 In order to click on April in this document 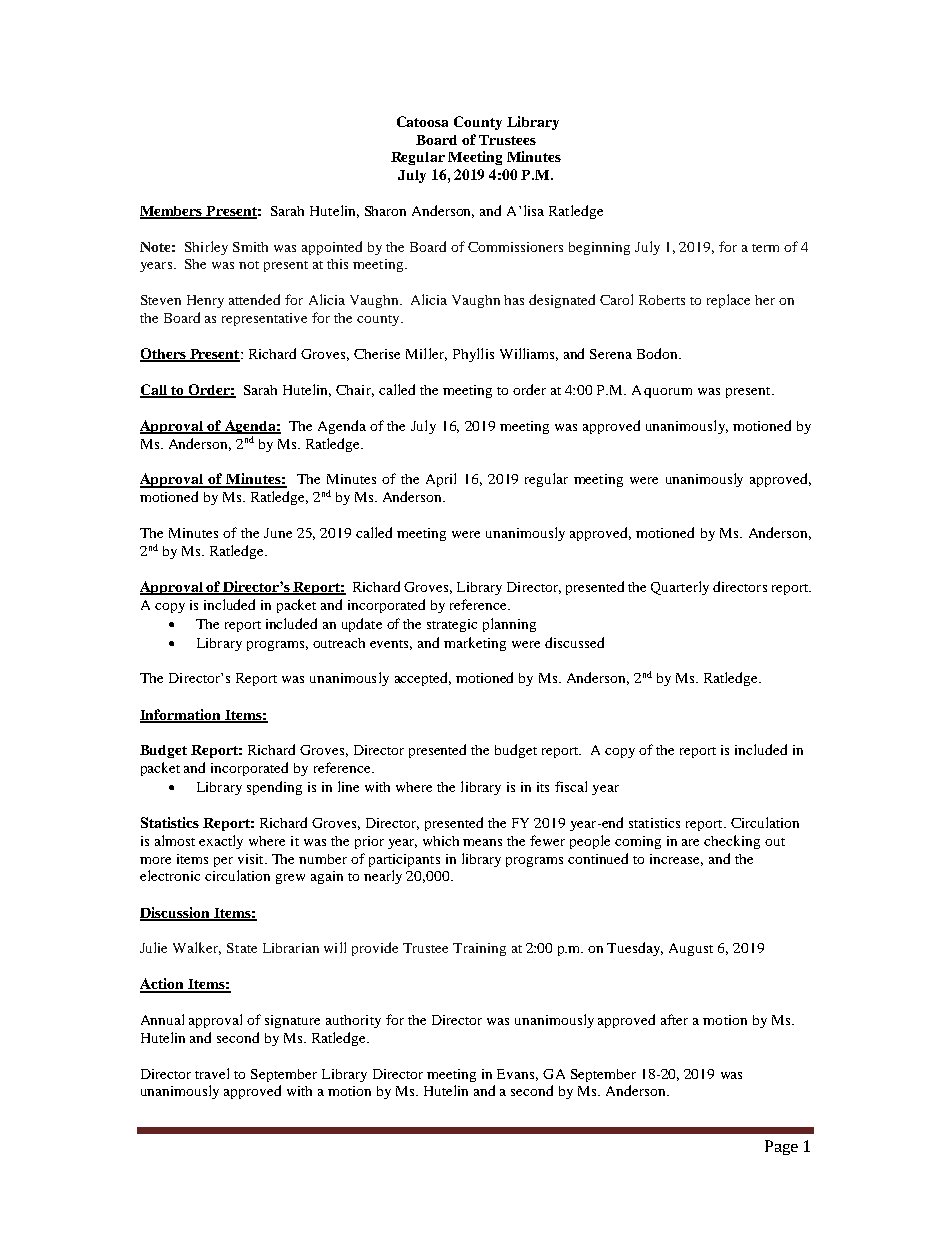, I will do `click(441, 480)`.
